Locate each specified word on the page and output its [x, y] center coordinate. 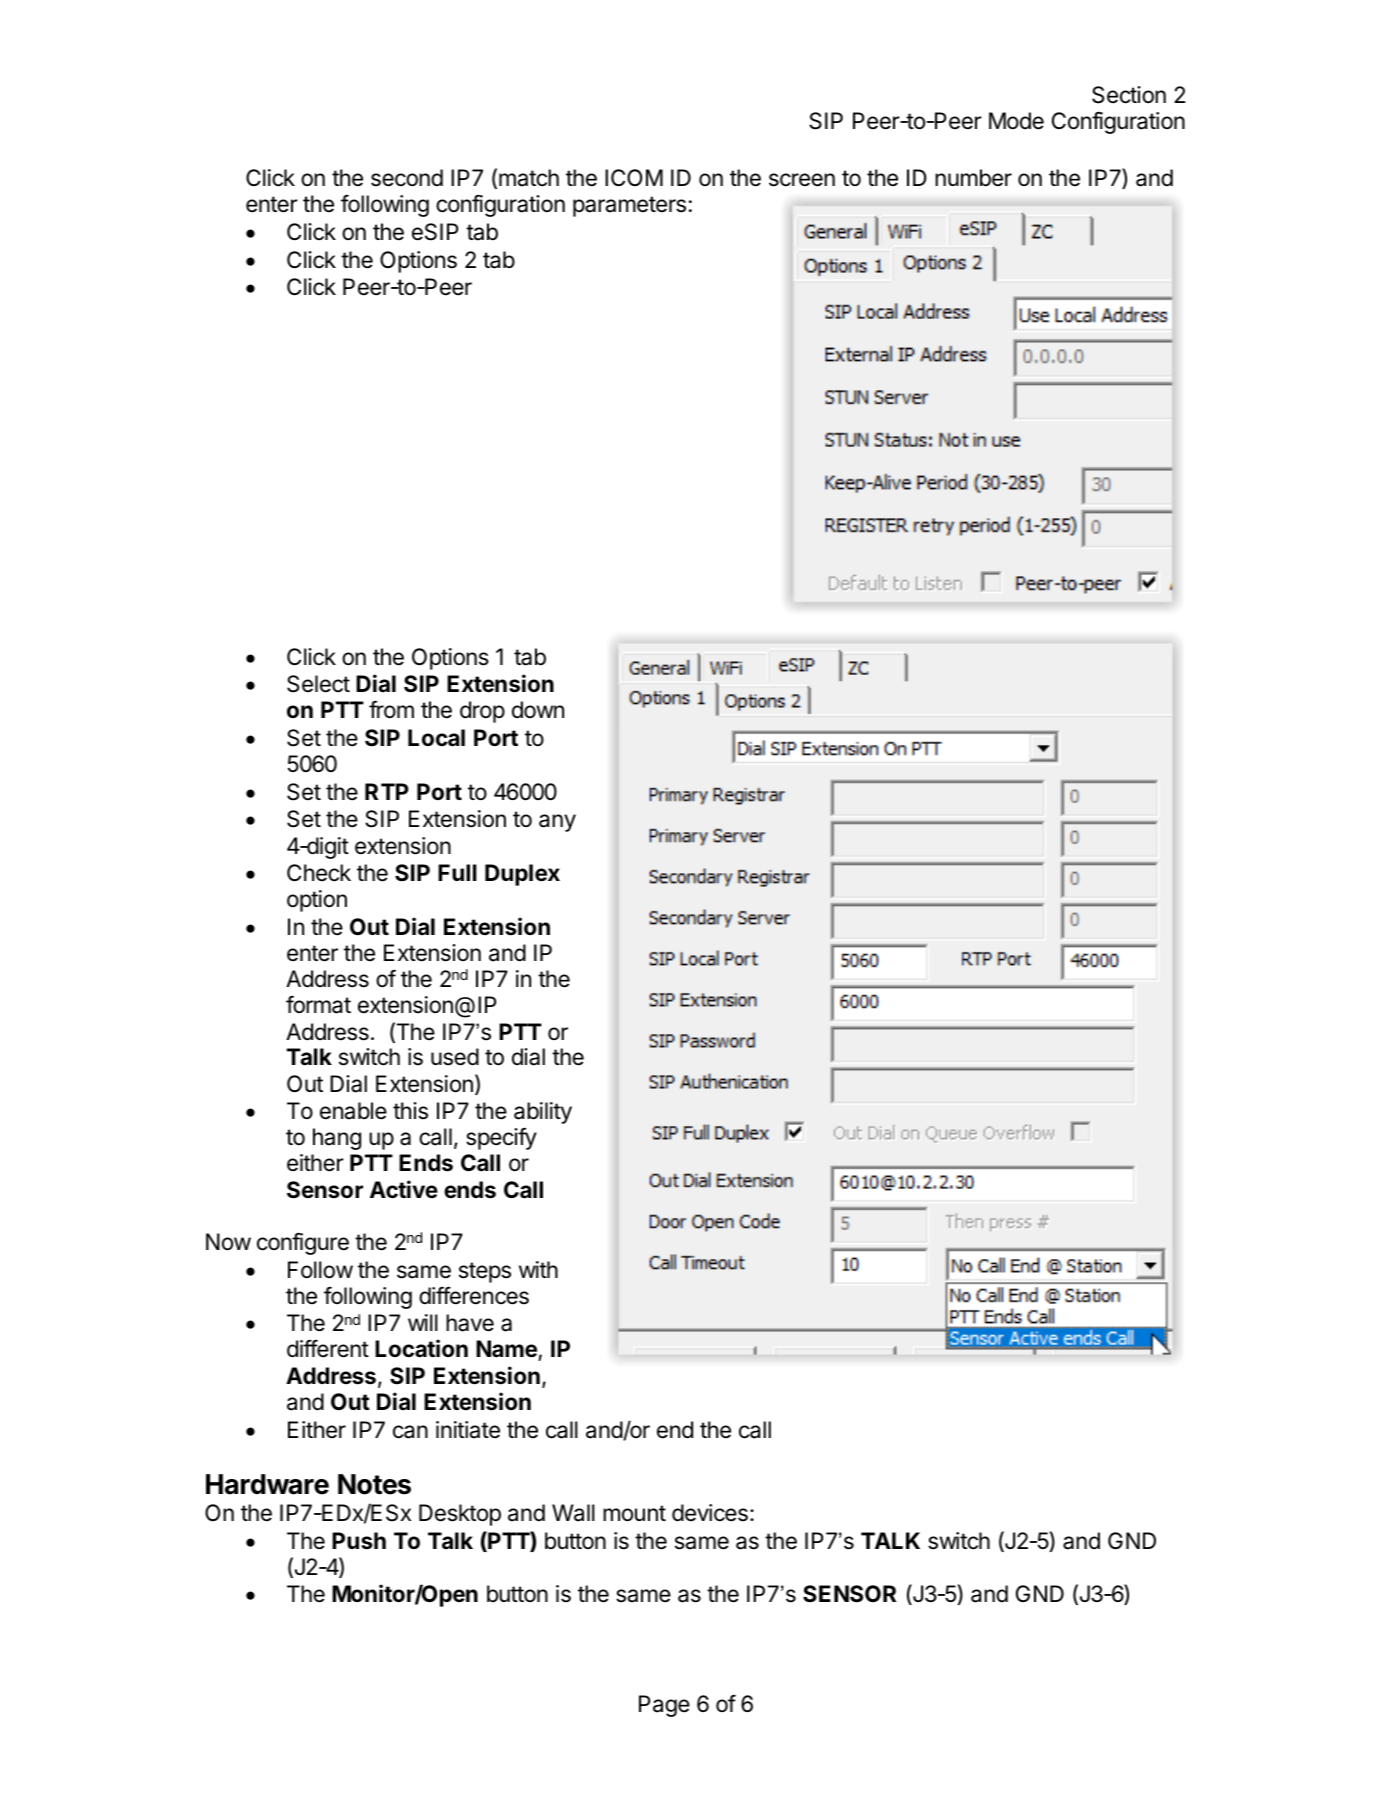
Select [318, 684]
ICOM [634, 177]
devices [710, 1513]
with [538, 1269]
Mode [1016, 121]
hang [337, 1139]
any [557, 823]
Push [359, 1541]
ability [543, 1113]
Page [664, 1706]
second [407, 178]
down [538, 710]
